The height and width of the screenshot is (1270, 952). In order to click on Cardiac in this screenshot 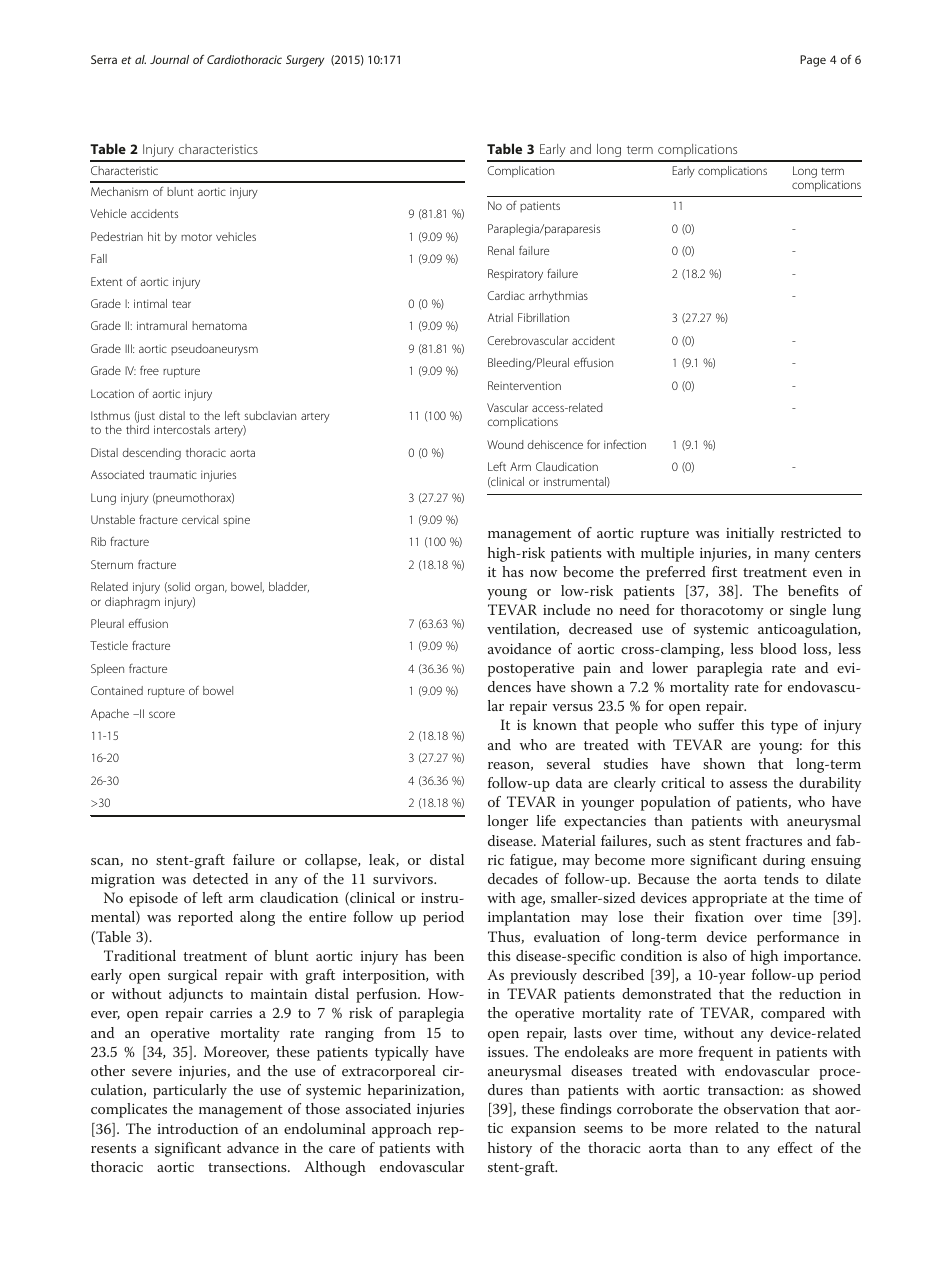, I will do `click(506, 295)`.
